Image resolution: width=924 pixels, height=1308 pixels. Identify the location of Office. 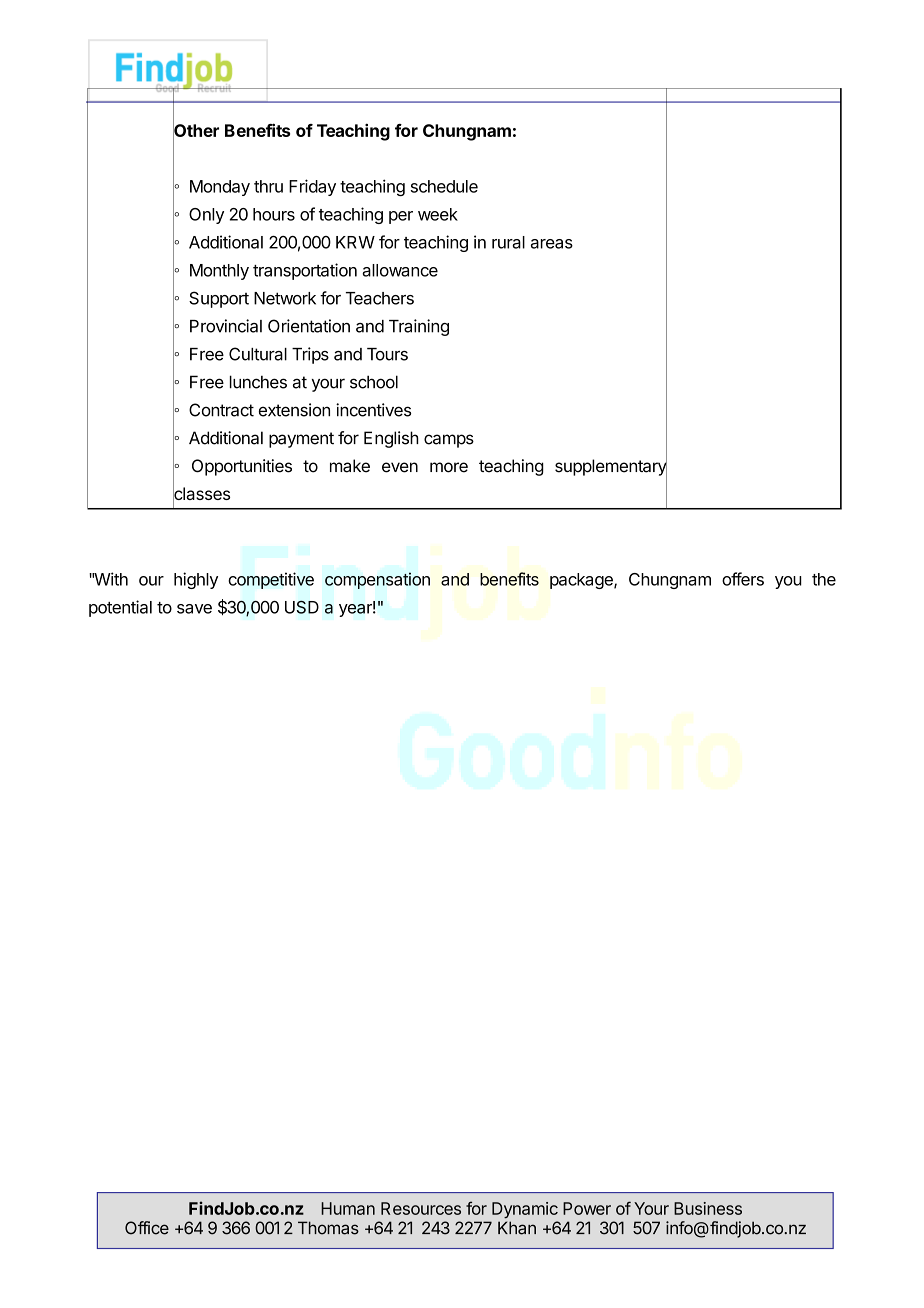
(147, 1228).
